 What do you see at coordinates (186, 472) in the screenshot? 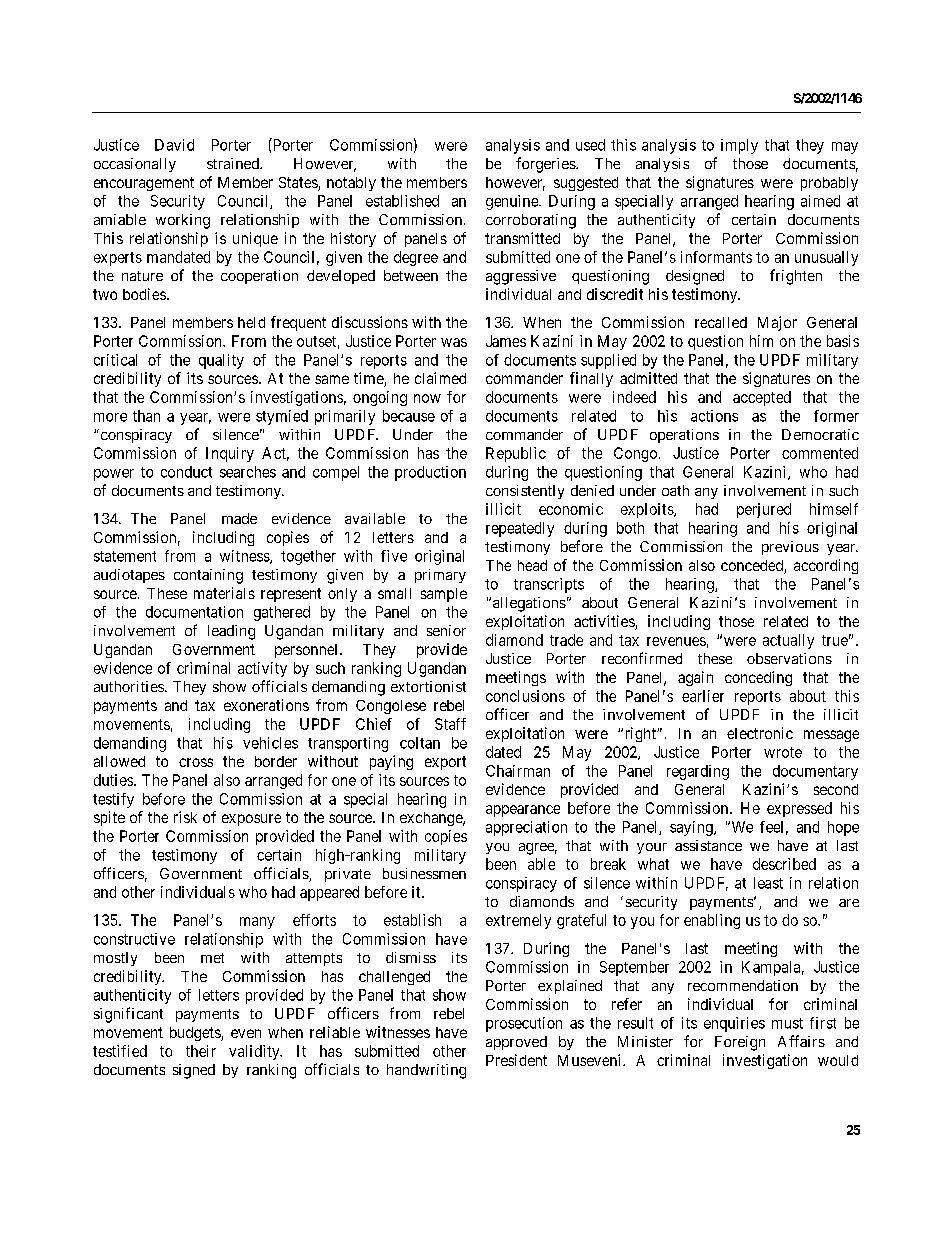
I see `conduct` at bounding box center [186, 472].
